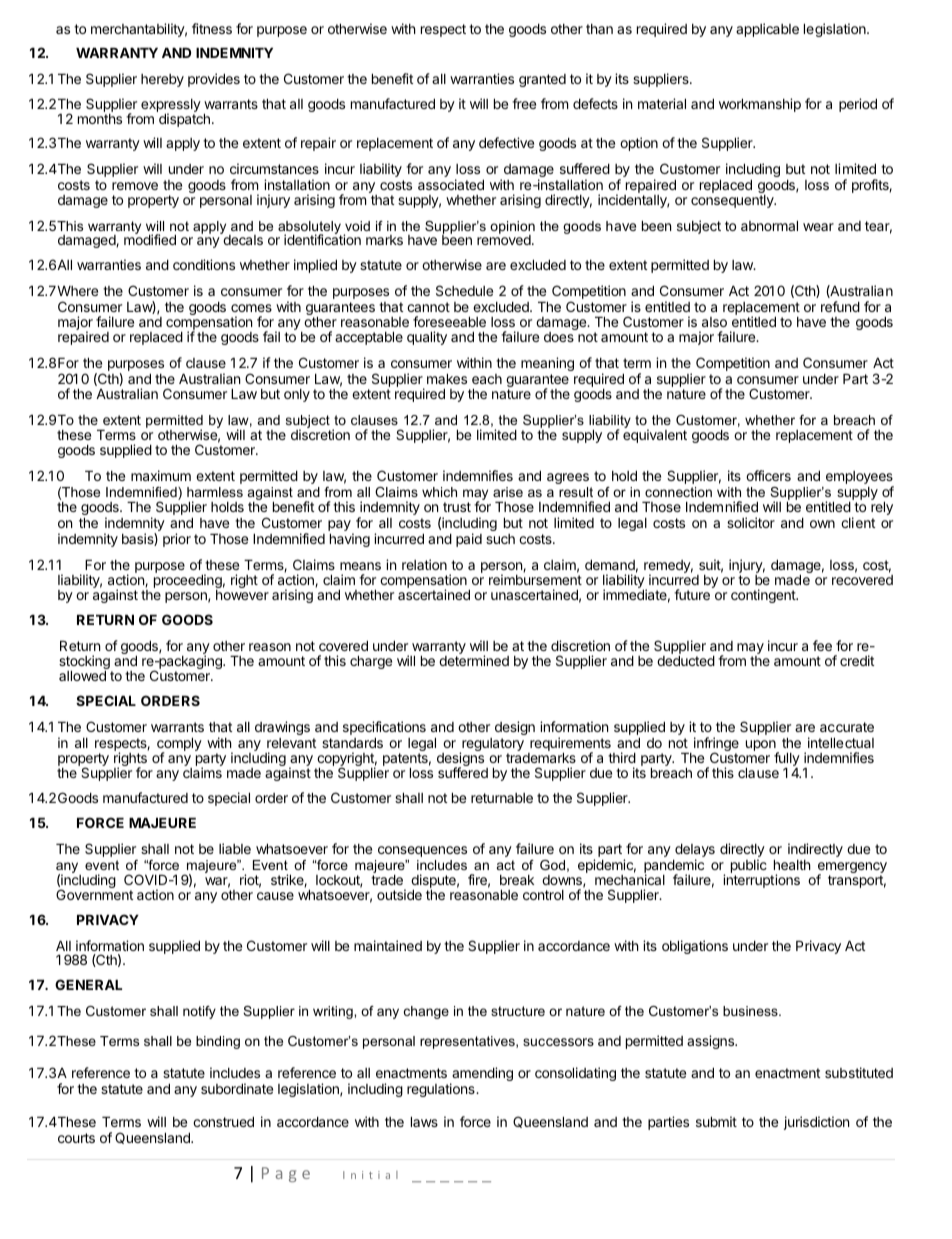 The height and width of the page is (1239, 952). I want to click on amending, so click(481, 1075).
